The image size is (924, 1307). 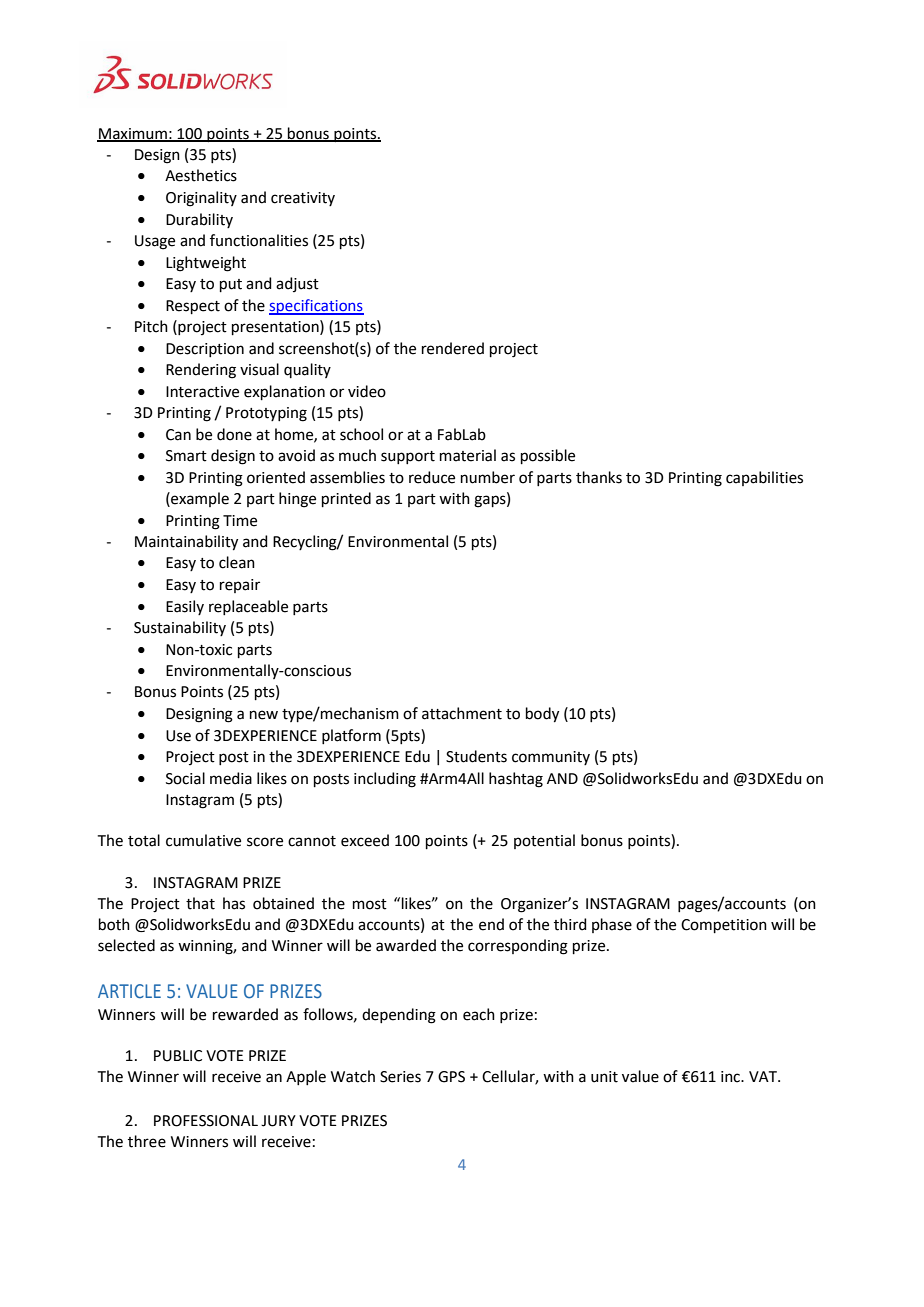 I want to click on including, so click(x=385, y=780).
